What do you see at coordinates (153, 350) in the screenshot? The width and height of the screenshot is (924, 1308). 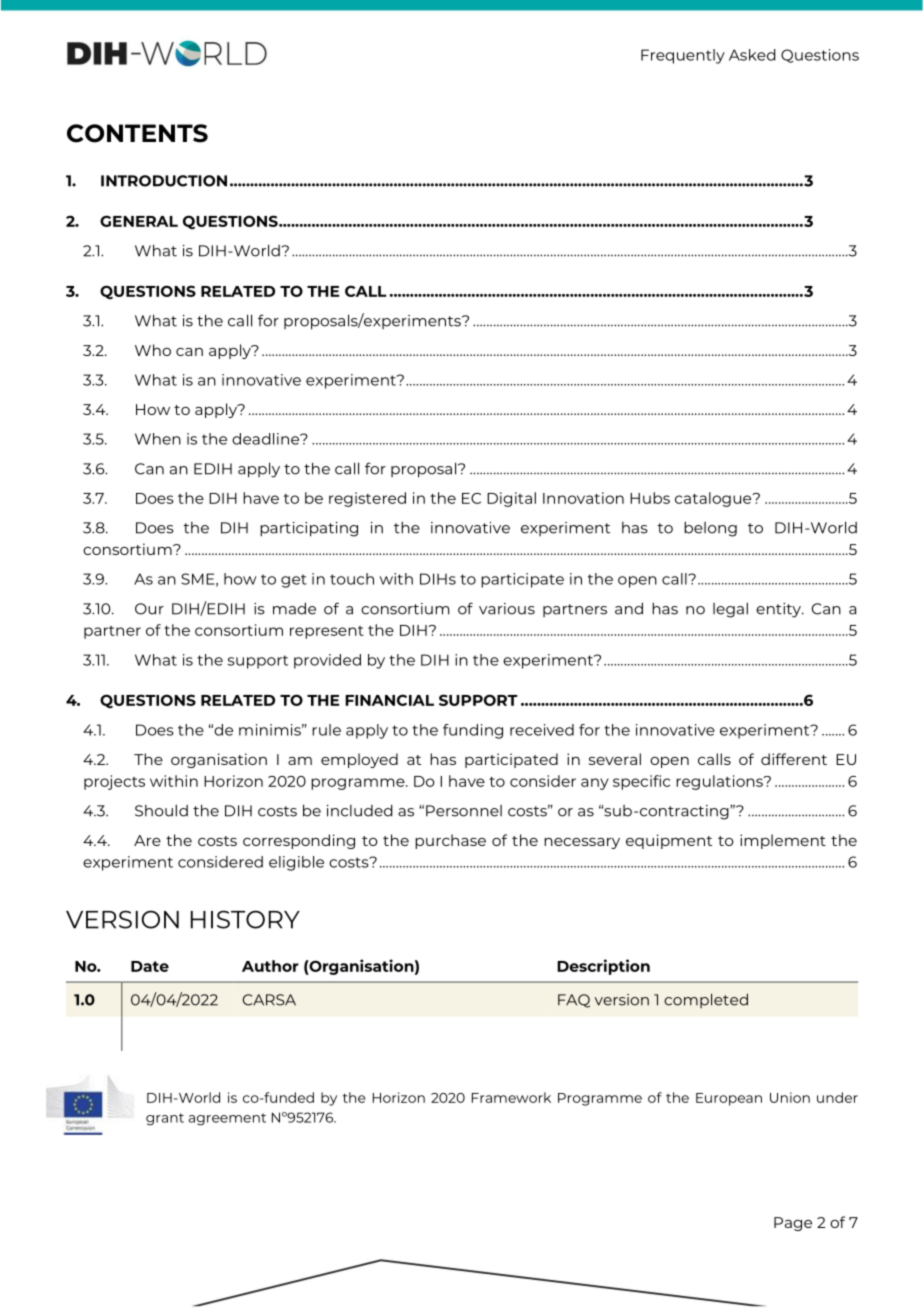 I see `Who` at bounding box center [153, 350].
